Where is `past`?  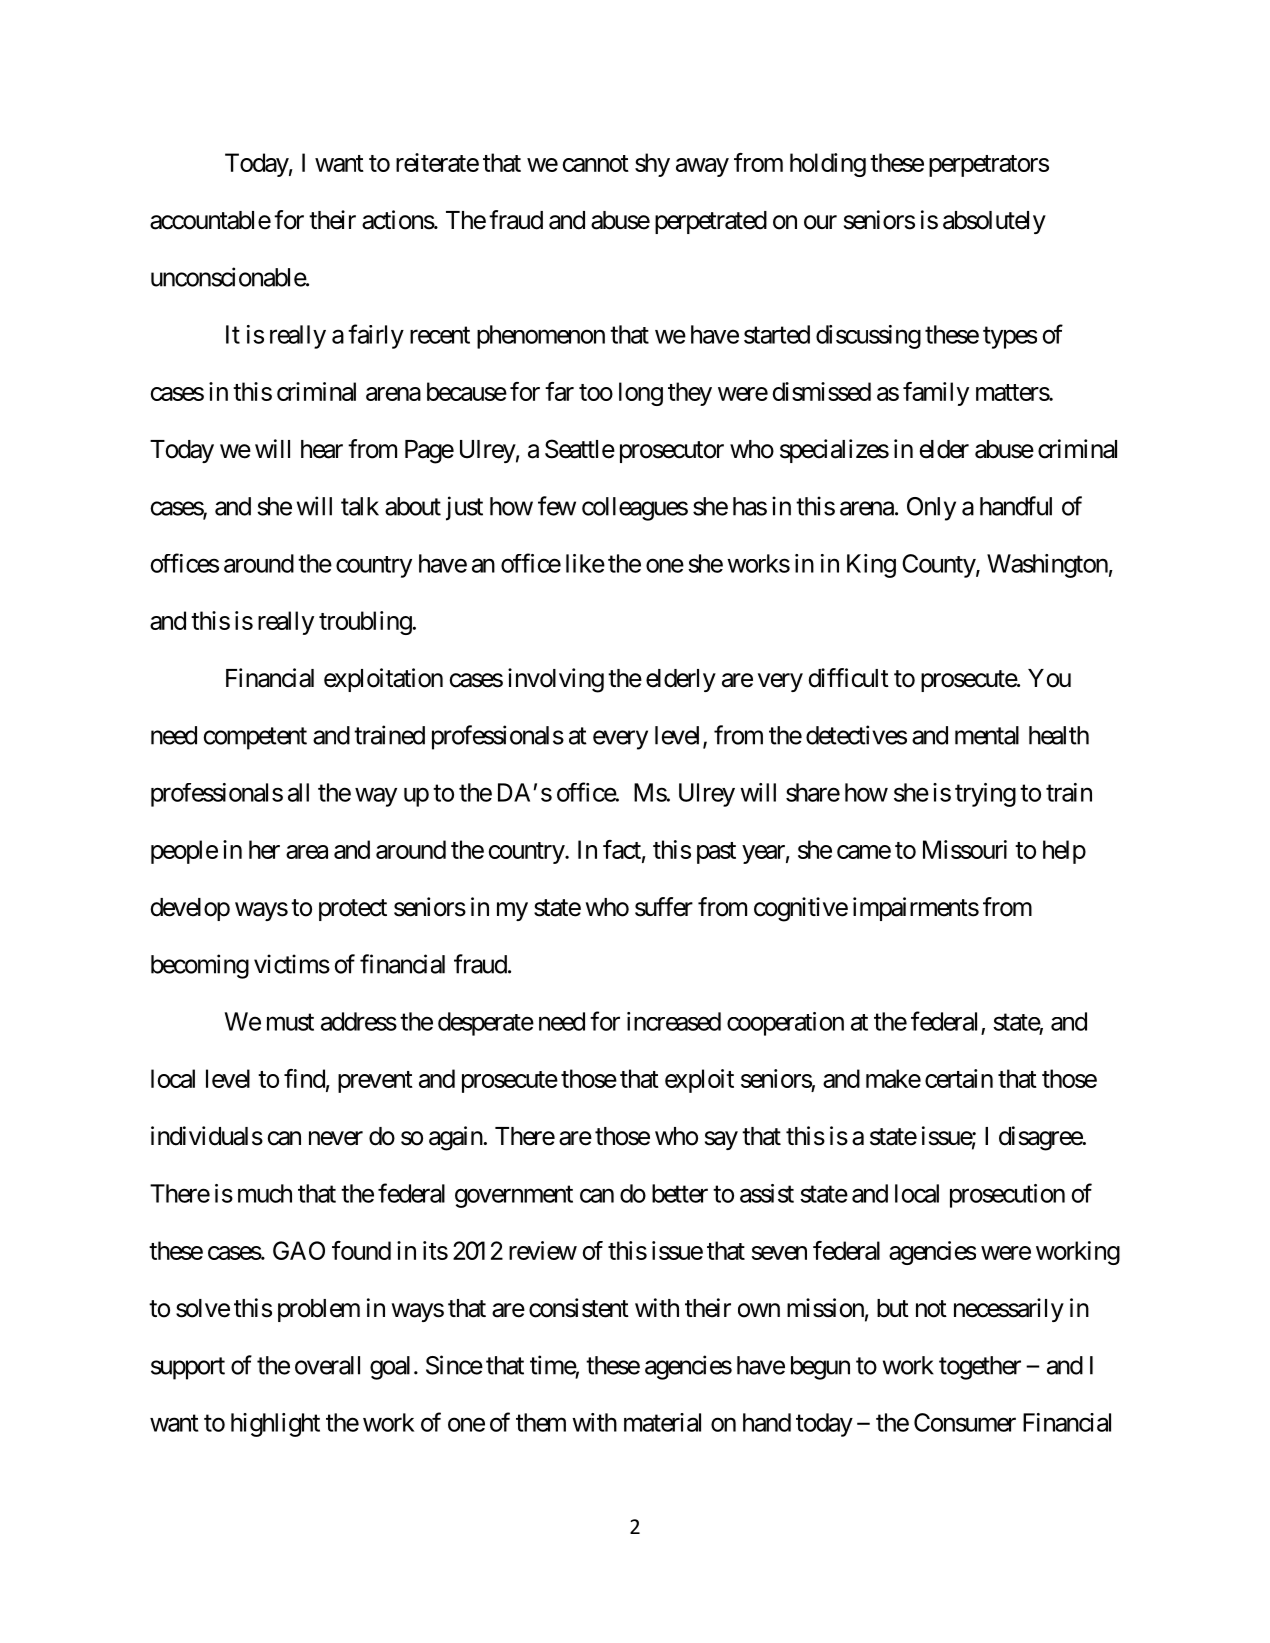
past is located at coordinates (716, 853).
